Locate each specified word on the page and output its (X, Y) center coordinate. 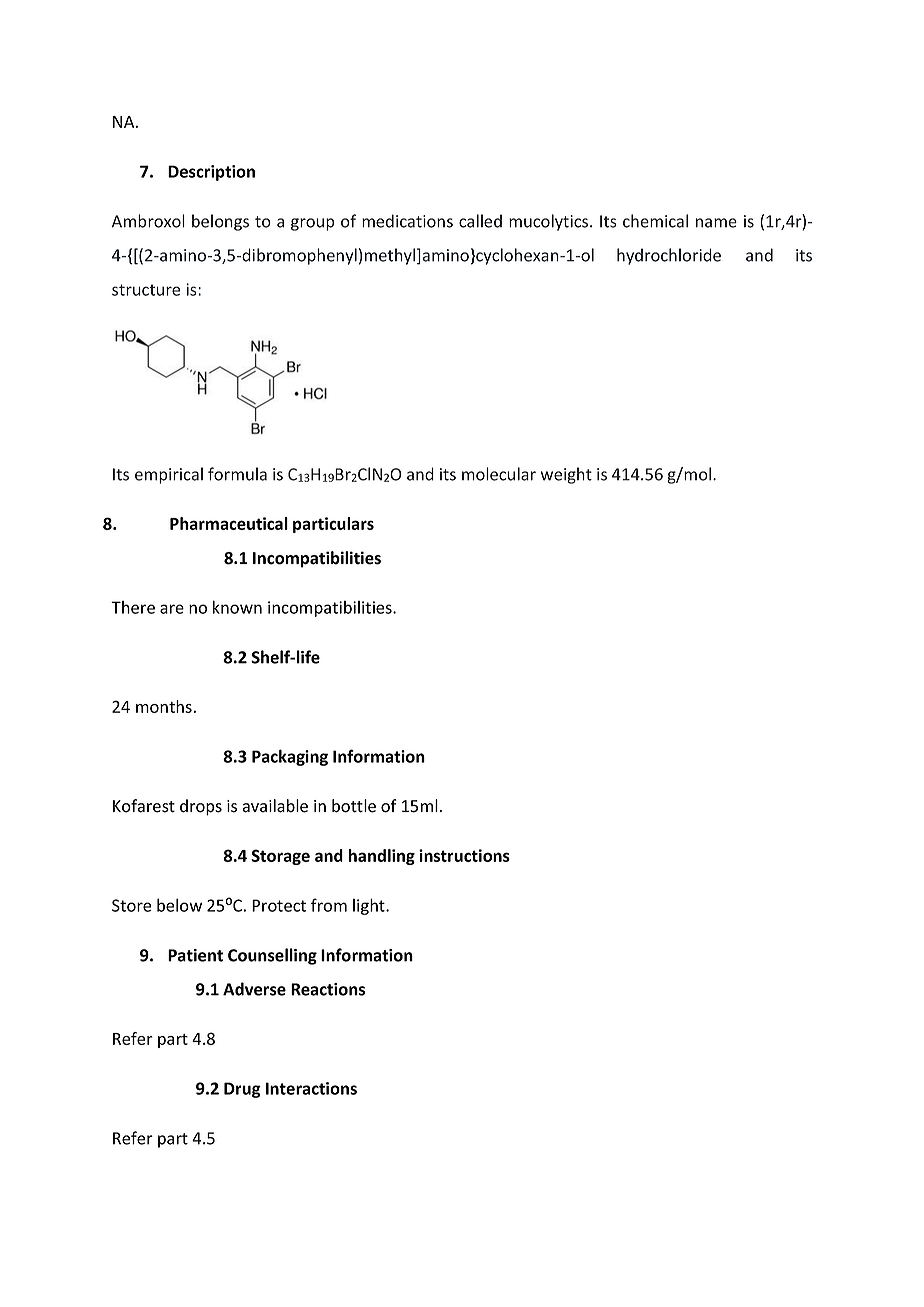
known (237, 607)
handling (382, 857)
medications (407, 221)
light (370, 906)
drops (201, 807)
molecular (499, 474)
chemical (655, 221)
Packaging (290, 757)
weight (566, 475)
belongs (220, 222)
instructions (464, 855)
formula (237, 474)
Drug (242, 1090)
